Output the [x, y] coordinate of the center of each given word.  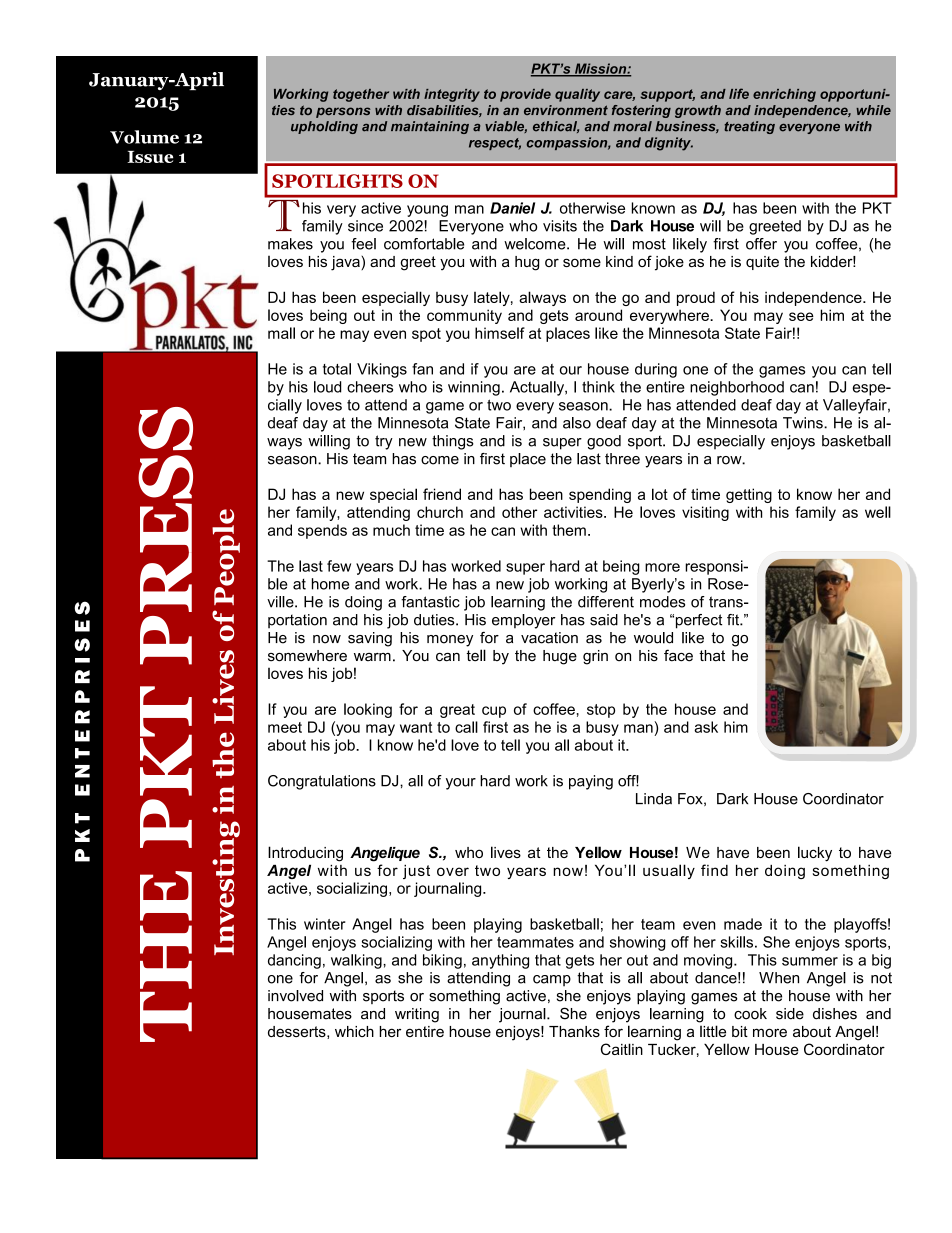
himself [500, 333]
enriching [784, 95]
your [461, 784]
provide [525, 95]
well [878, 512]
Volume [144, 137]
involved [295, 996]
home [330, 584]
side [790, 1014]
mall [281, 333]
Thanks [574, 1031]
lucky [815, 854]
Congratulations [322, 782]
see [801, 316]
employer [524, 621]
